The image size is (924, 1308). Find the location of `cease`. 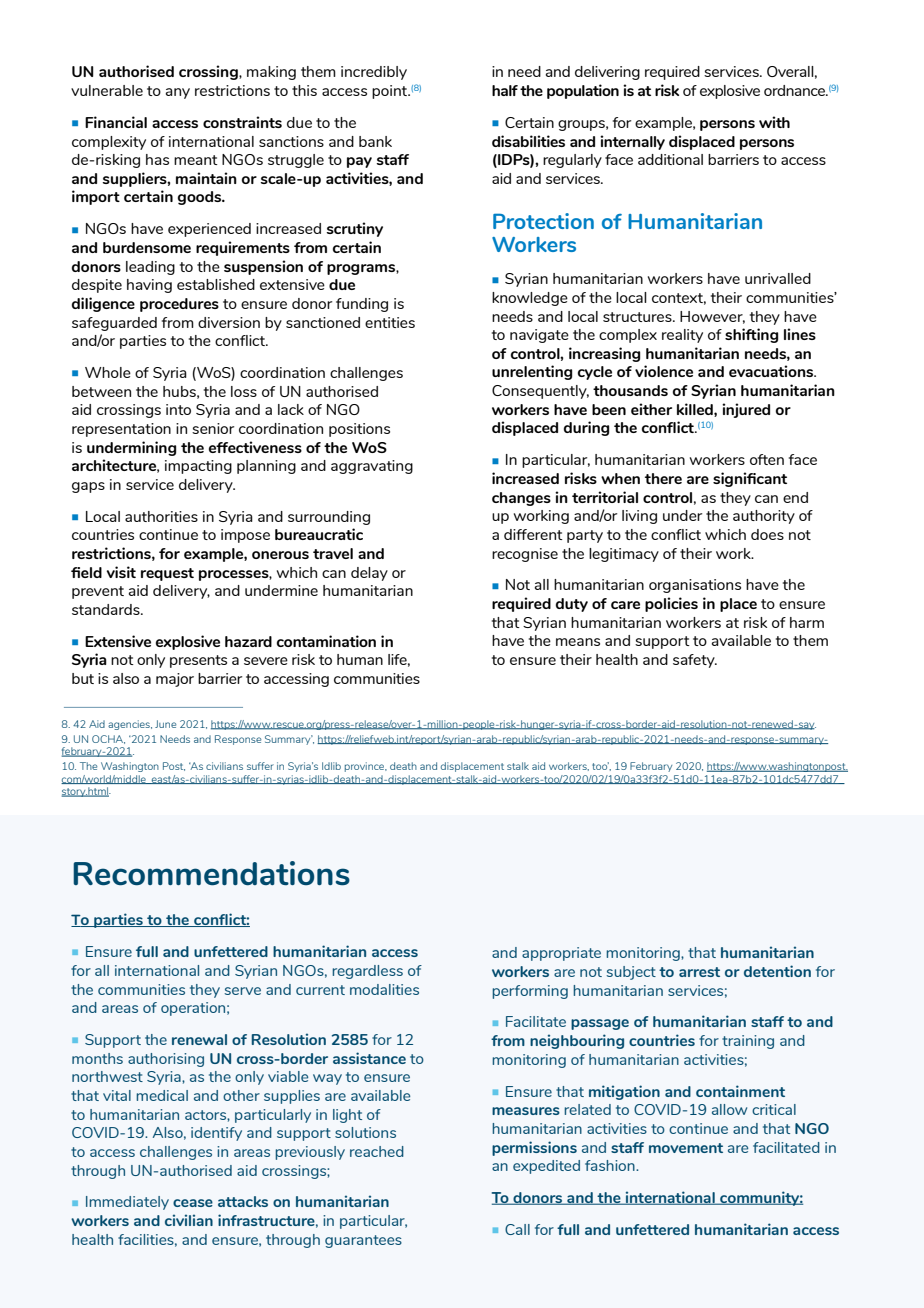

cease is located at coordinates (193, 1203).
